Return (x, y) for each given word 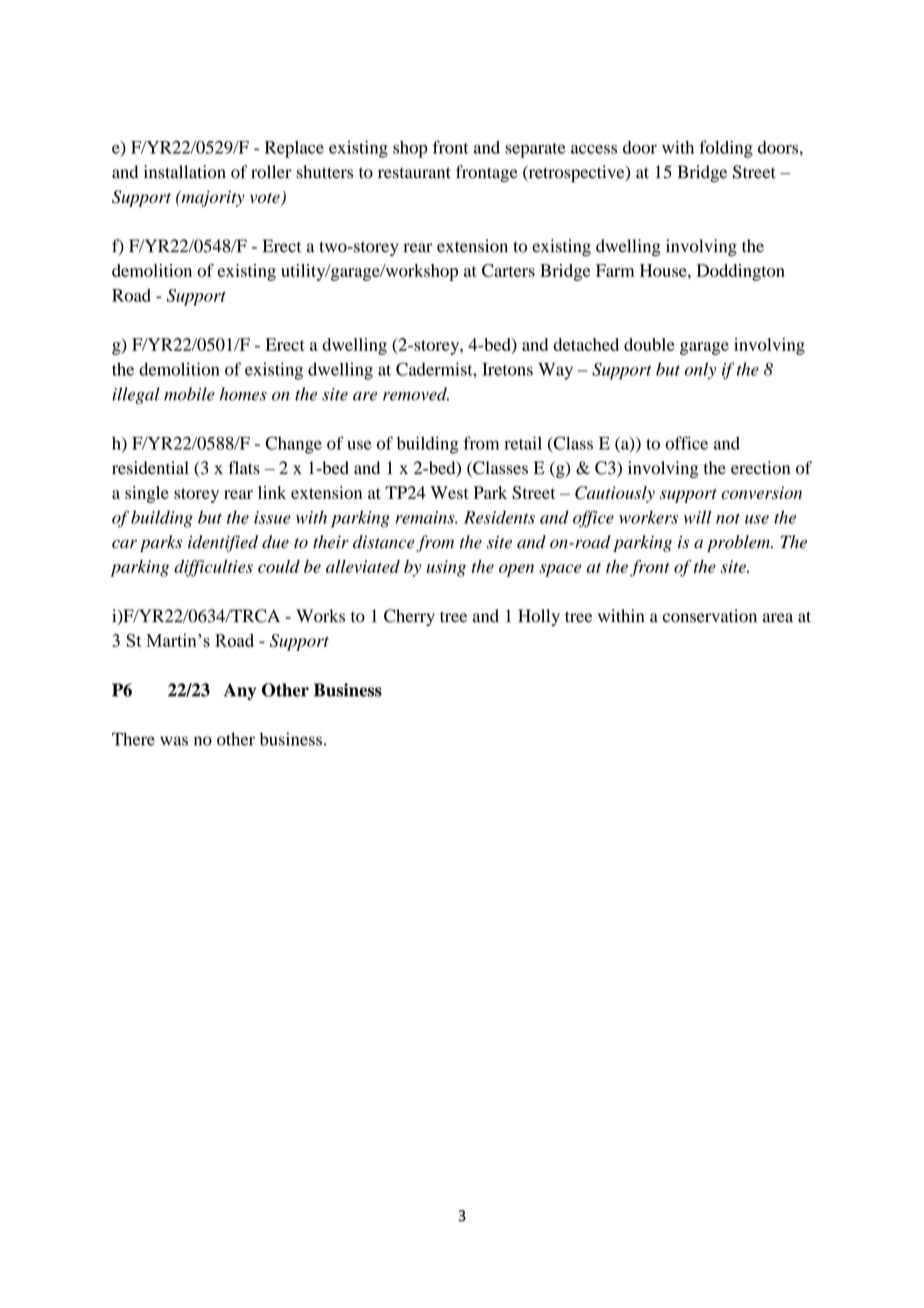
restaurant (414, 173)
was (174, 741)
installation (185, 172)
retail (523, 443)
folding (726, 149)
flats (244, 468)
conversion (761, 492)
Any (240, 691)
